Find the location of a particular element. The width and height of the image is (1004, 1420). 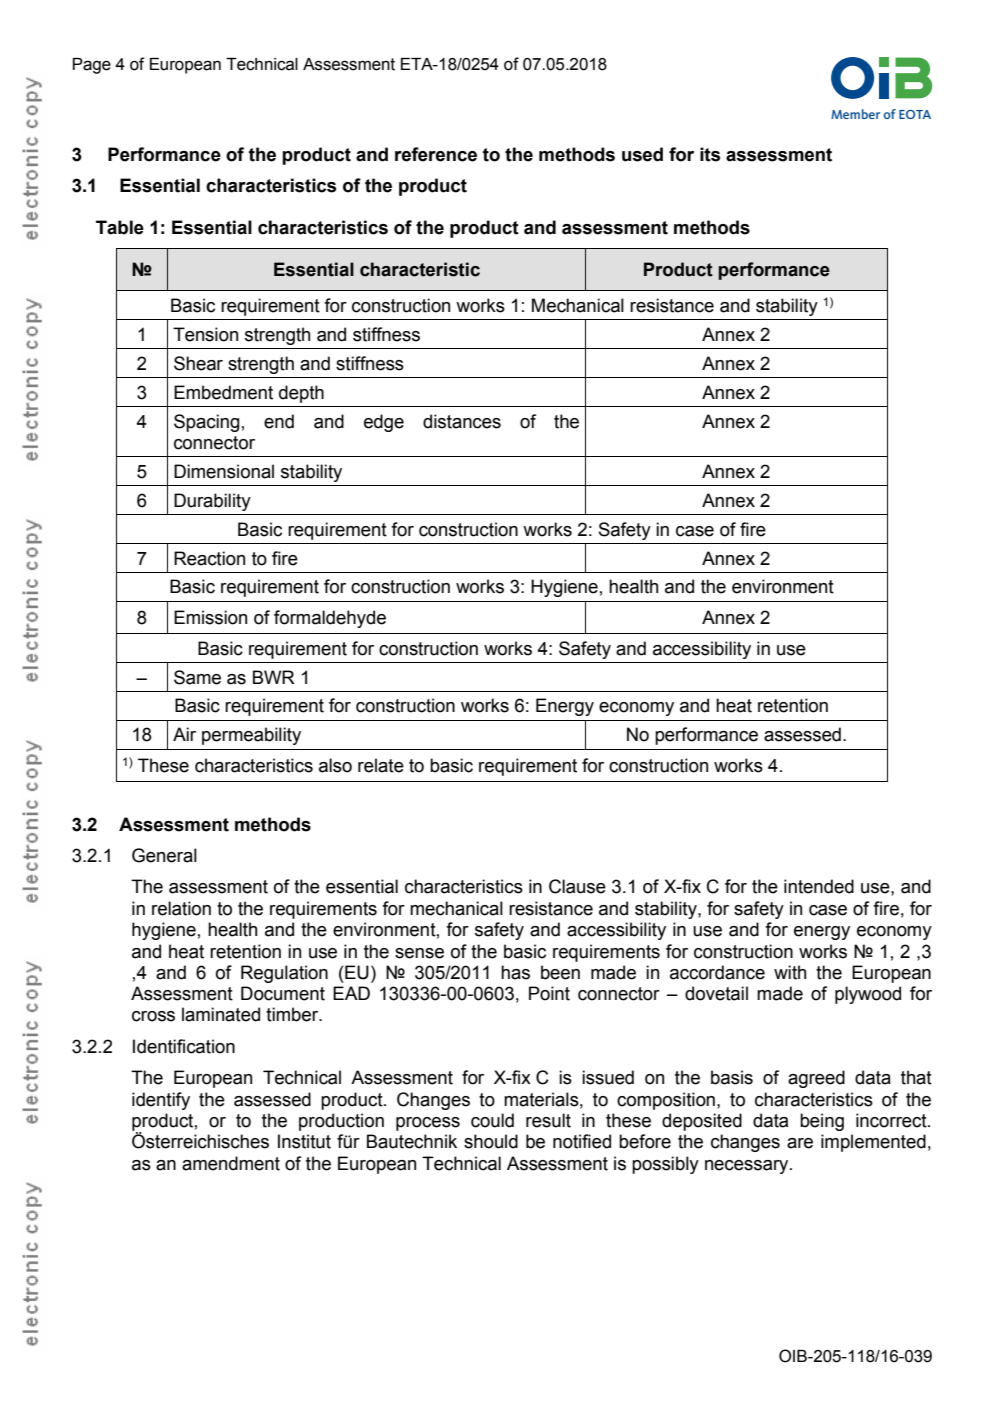

its is located at coordinates (710, 154).
